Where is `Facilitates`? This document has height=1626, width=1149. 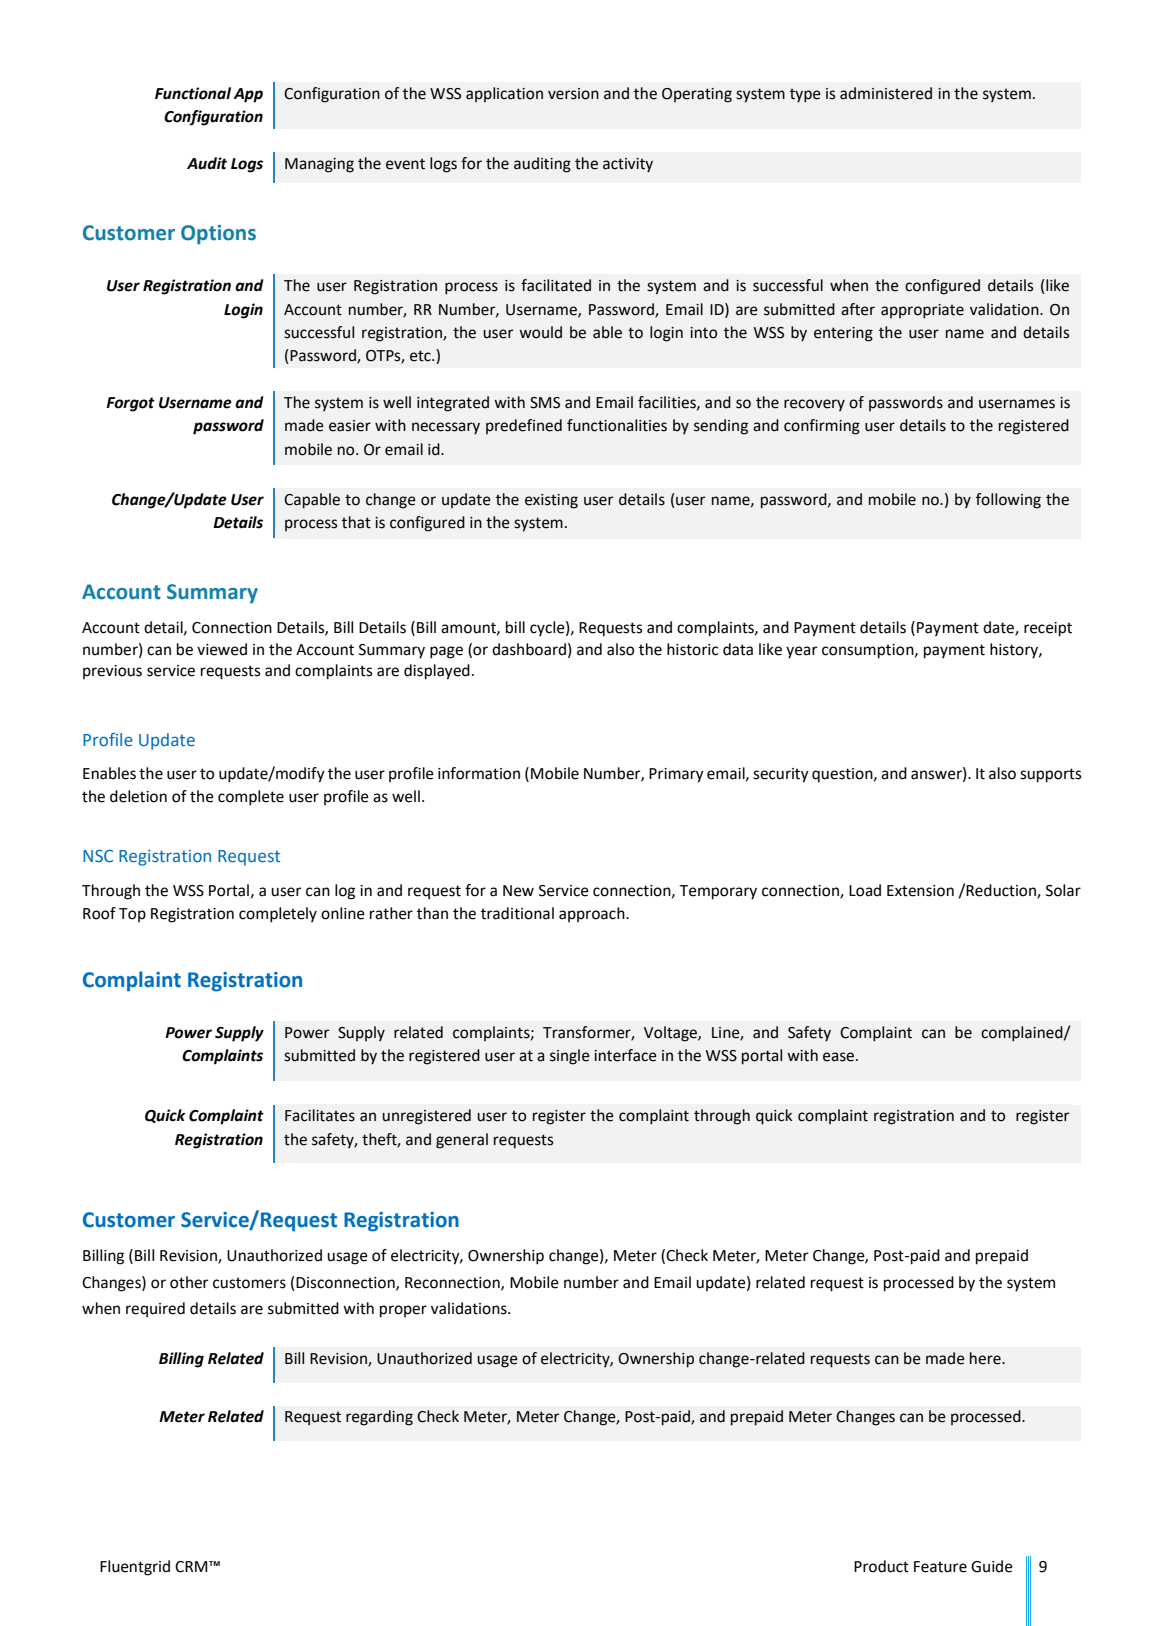 Facilitates is located at coordinates (320, 1115).
